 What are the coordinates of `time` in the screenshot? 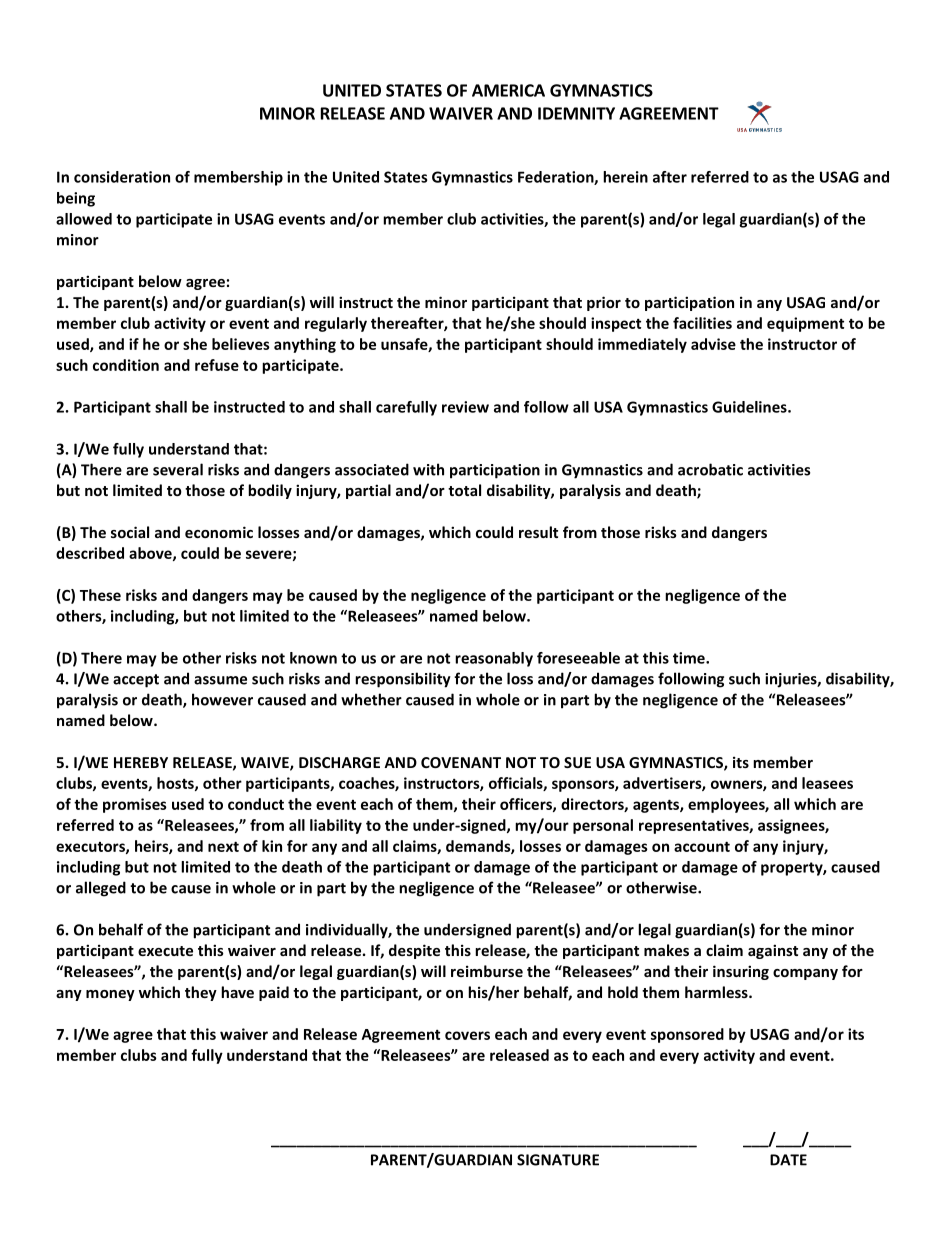 It's located at (690, 658).
